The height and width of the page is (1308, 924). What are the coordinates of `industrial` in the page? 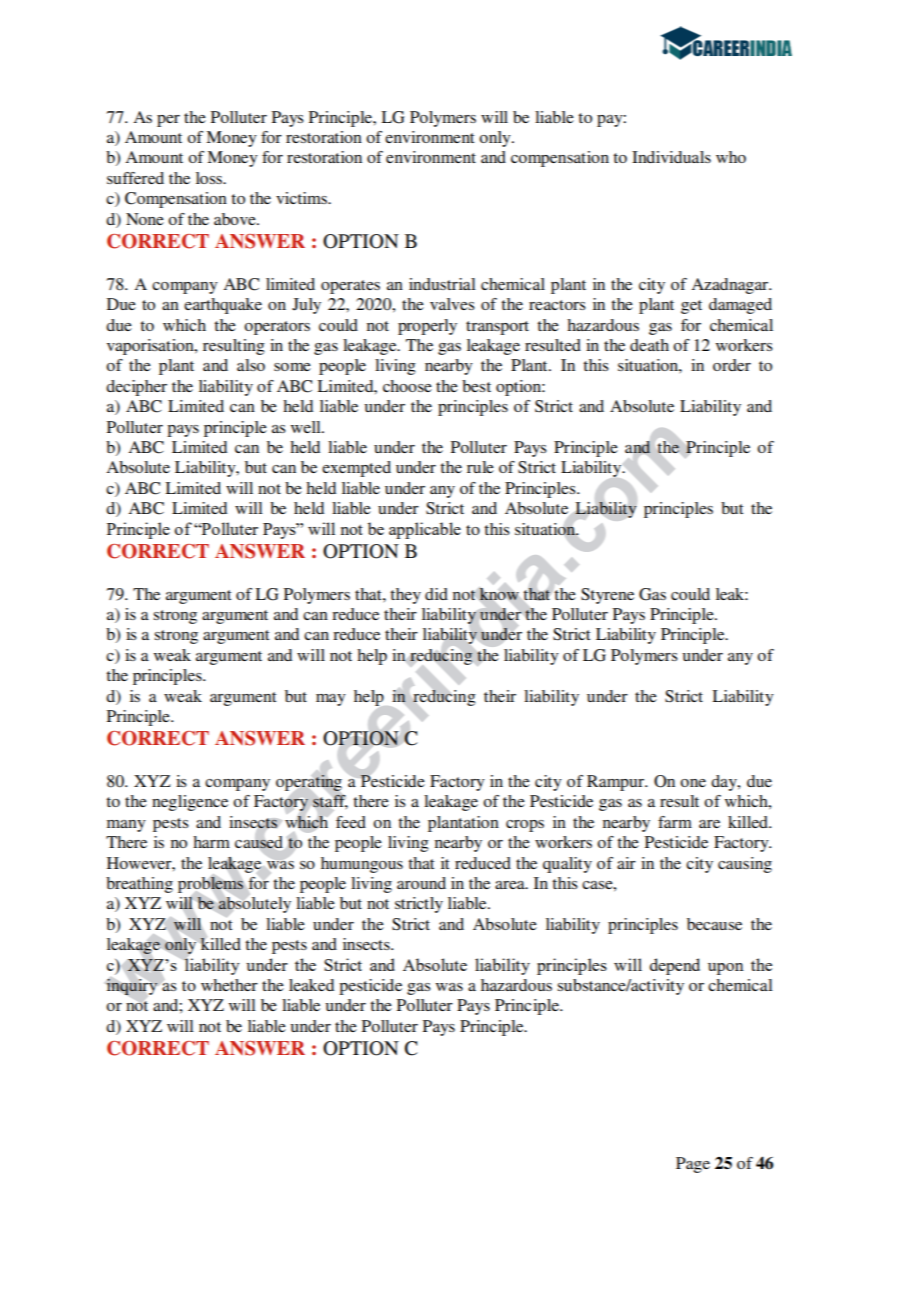 It's located at (442, 284).
